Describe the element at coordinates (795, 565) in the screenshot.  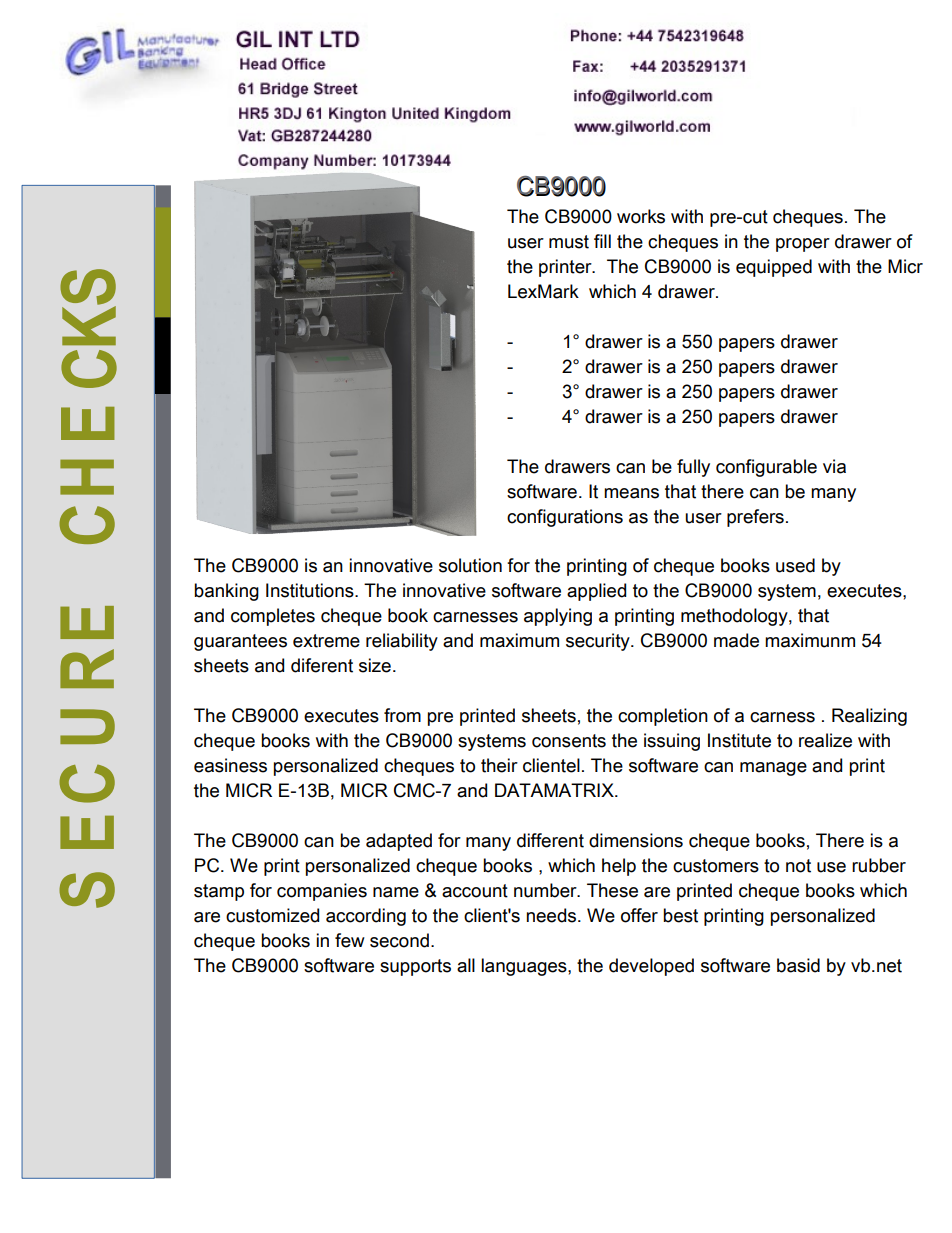
I see `used` at that location.
